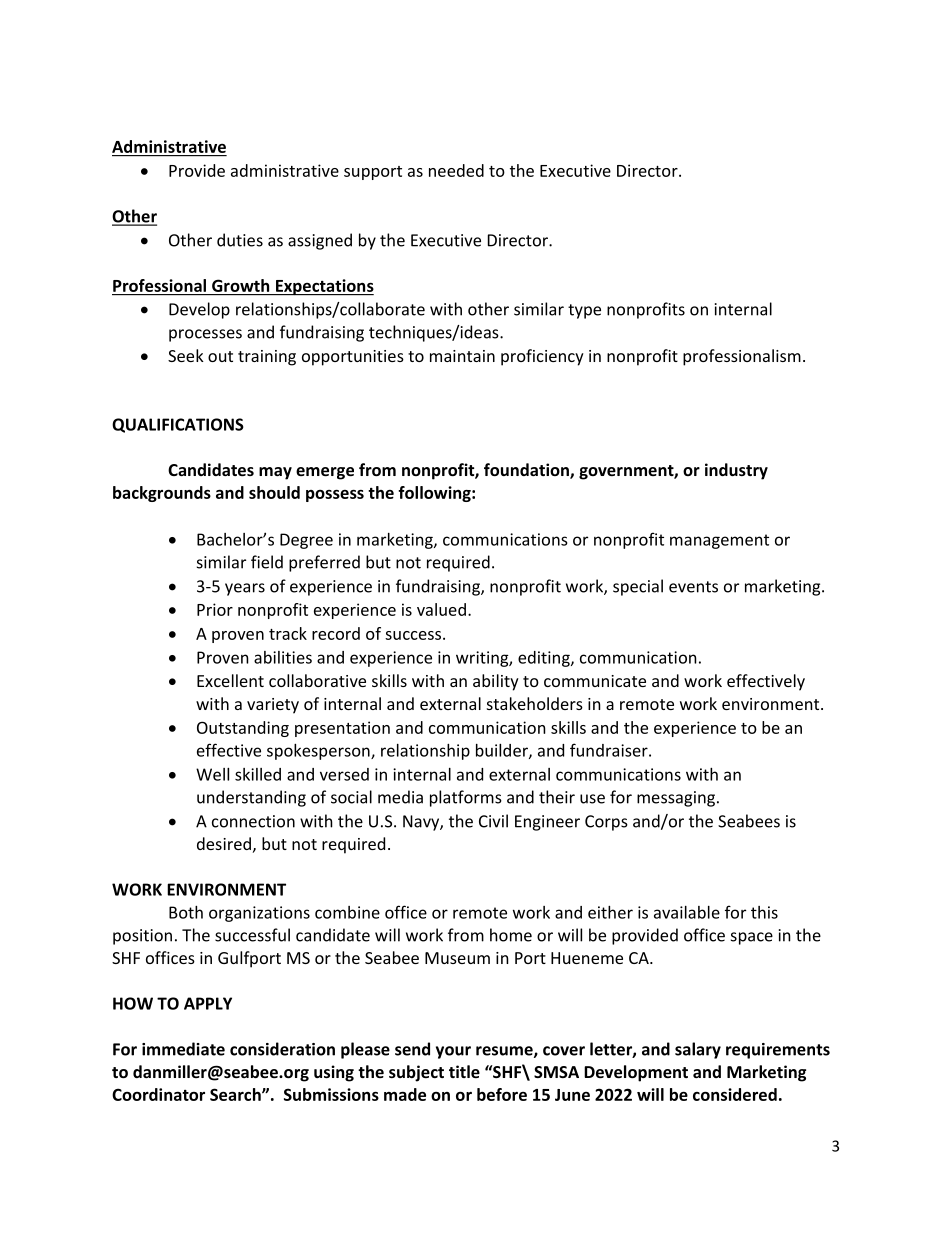  Describe the element at coordinates (441, 609) in the screenshot. I see `valued` at that location.
